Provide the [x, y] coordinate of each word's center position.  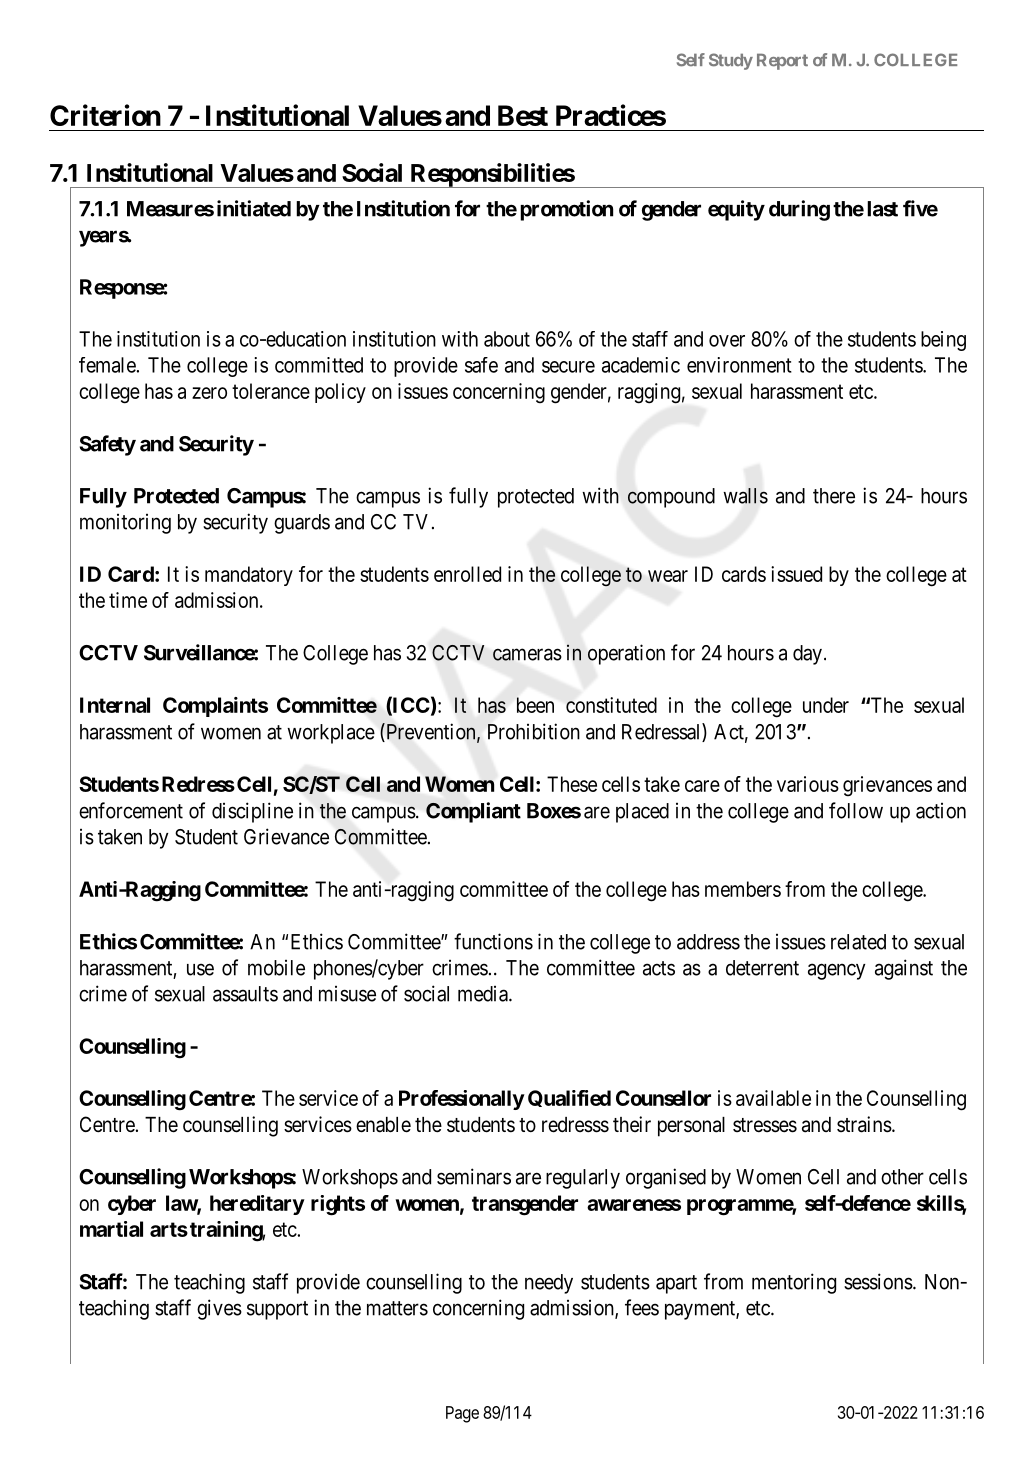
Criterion [105, 115]
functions [493, 941]
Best [523, 115]
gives [219, 1309]
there [834, 496]
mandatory [249, 576]
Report [782, 62]
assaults [245, 994]
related [858, 942]
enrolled [467, 574]
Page [462, 1414]
